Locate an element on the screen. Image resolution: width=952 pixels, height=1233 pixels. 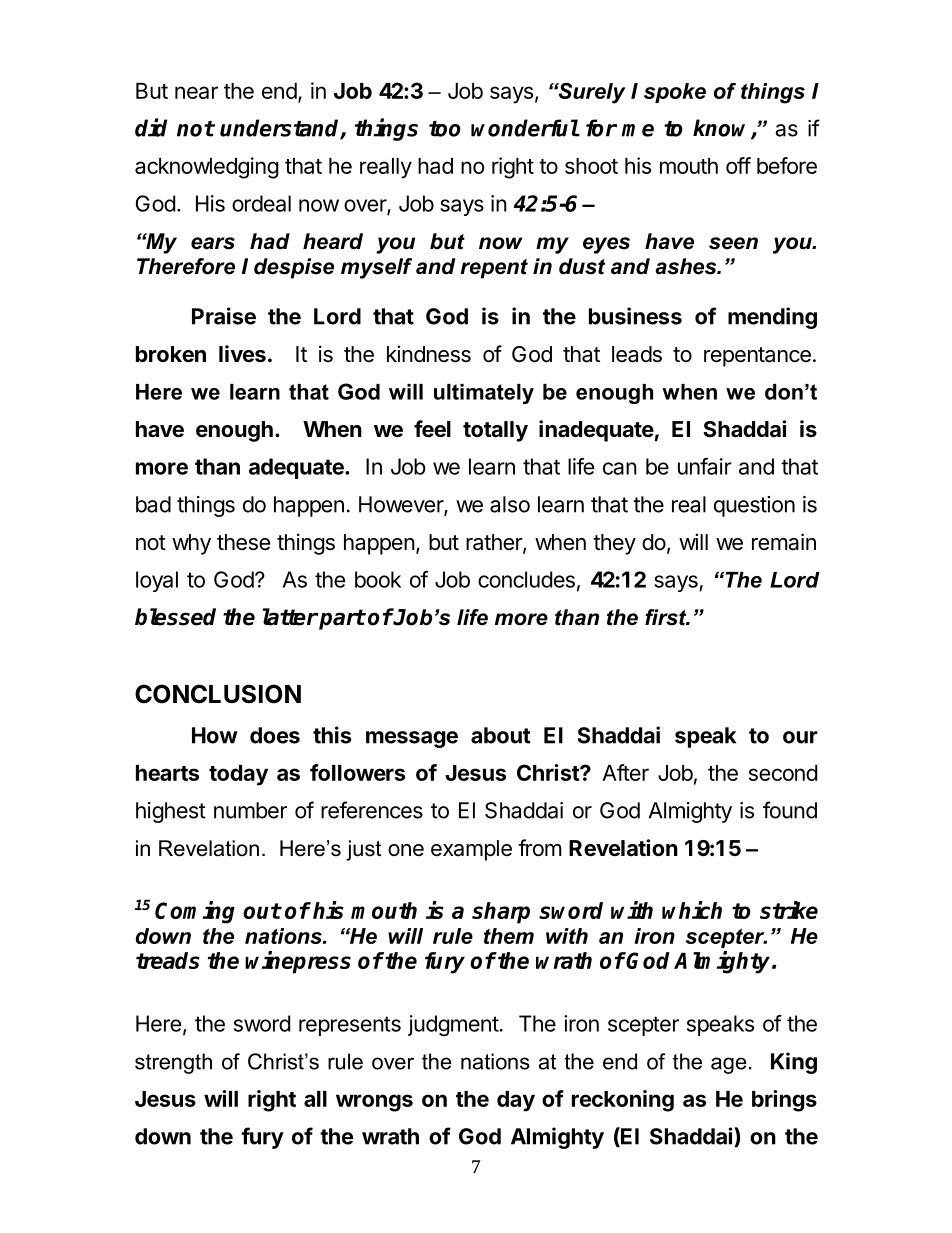
too is located at coordinates (444, 129).
